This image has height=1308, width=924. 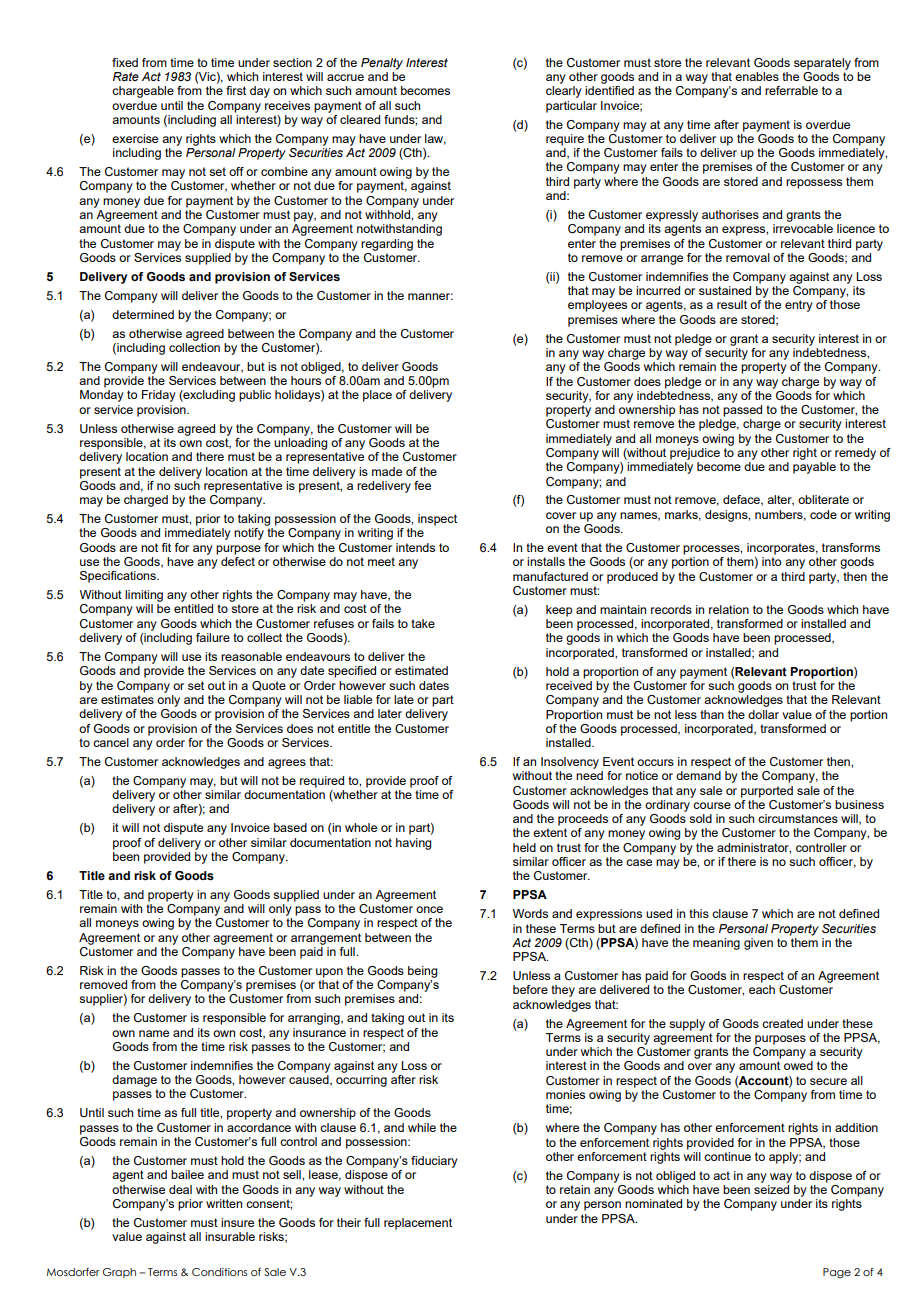 What do you see at coordinates (757, 76) in the image?
I see `enables` at bounding box center [757, 76].
